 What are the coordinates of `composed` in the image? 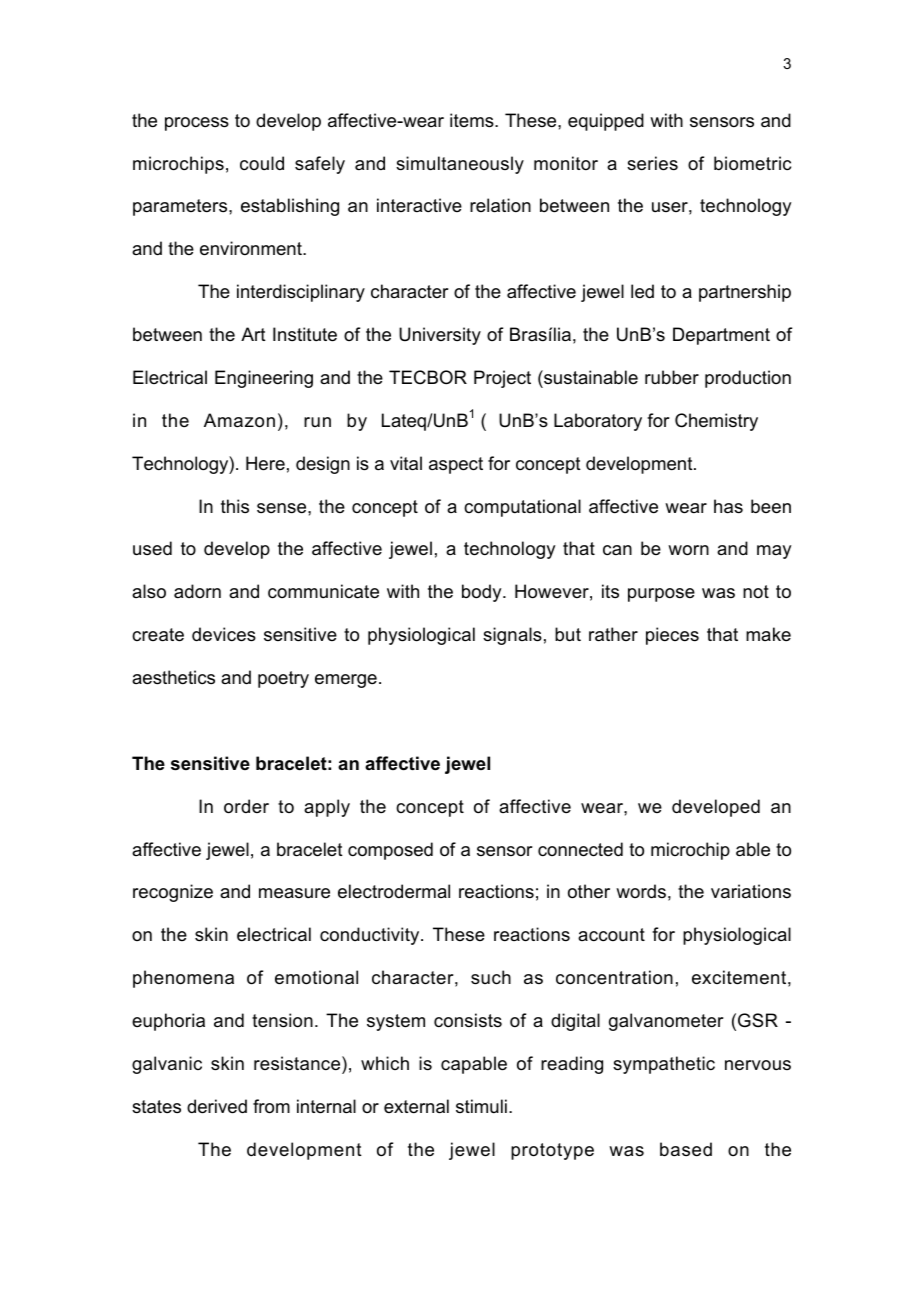 It's located at (390, 851).
